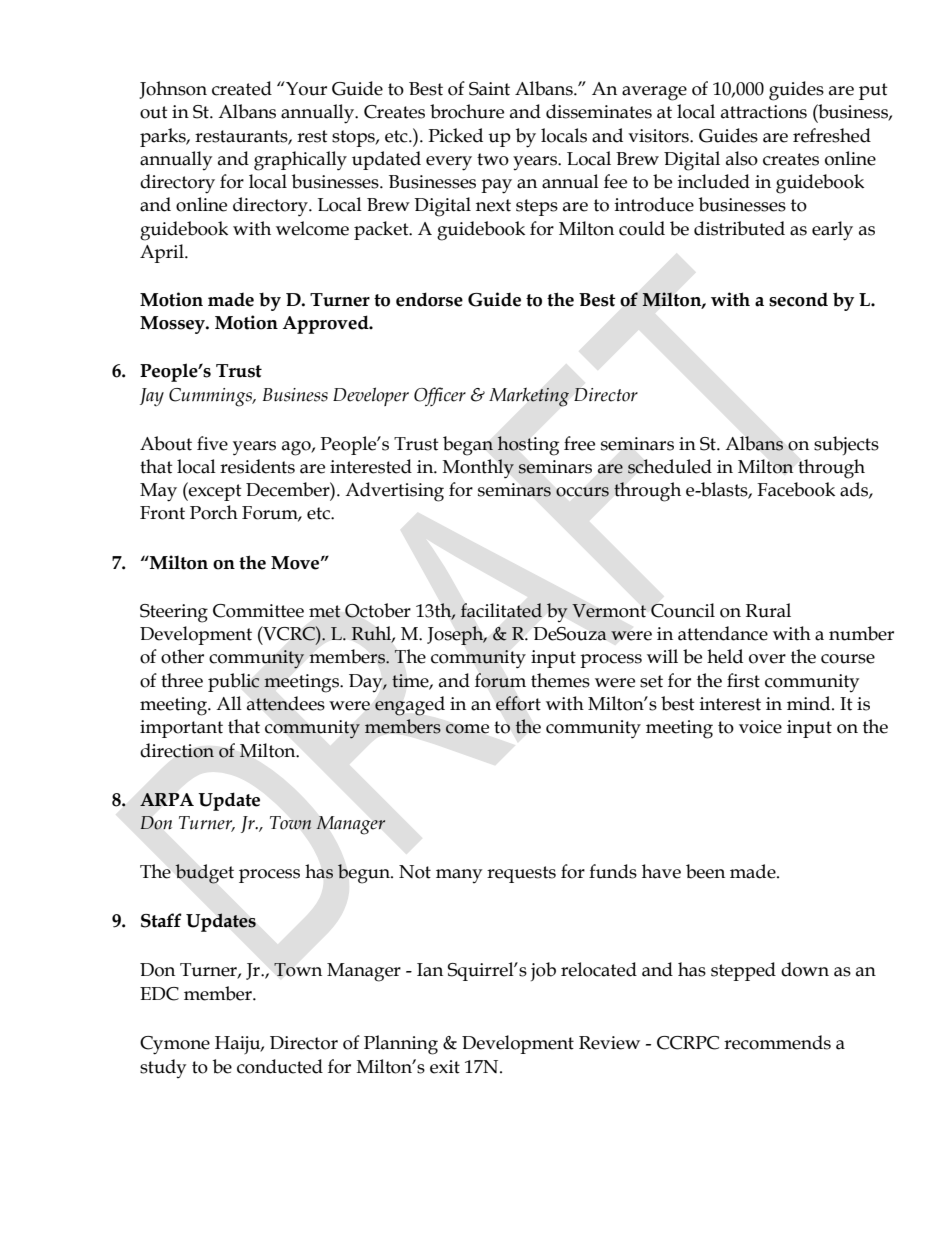  What do you see at coordinates (212, 443) in the image?
I see `five` at bounding box center [212, 443].
